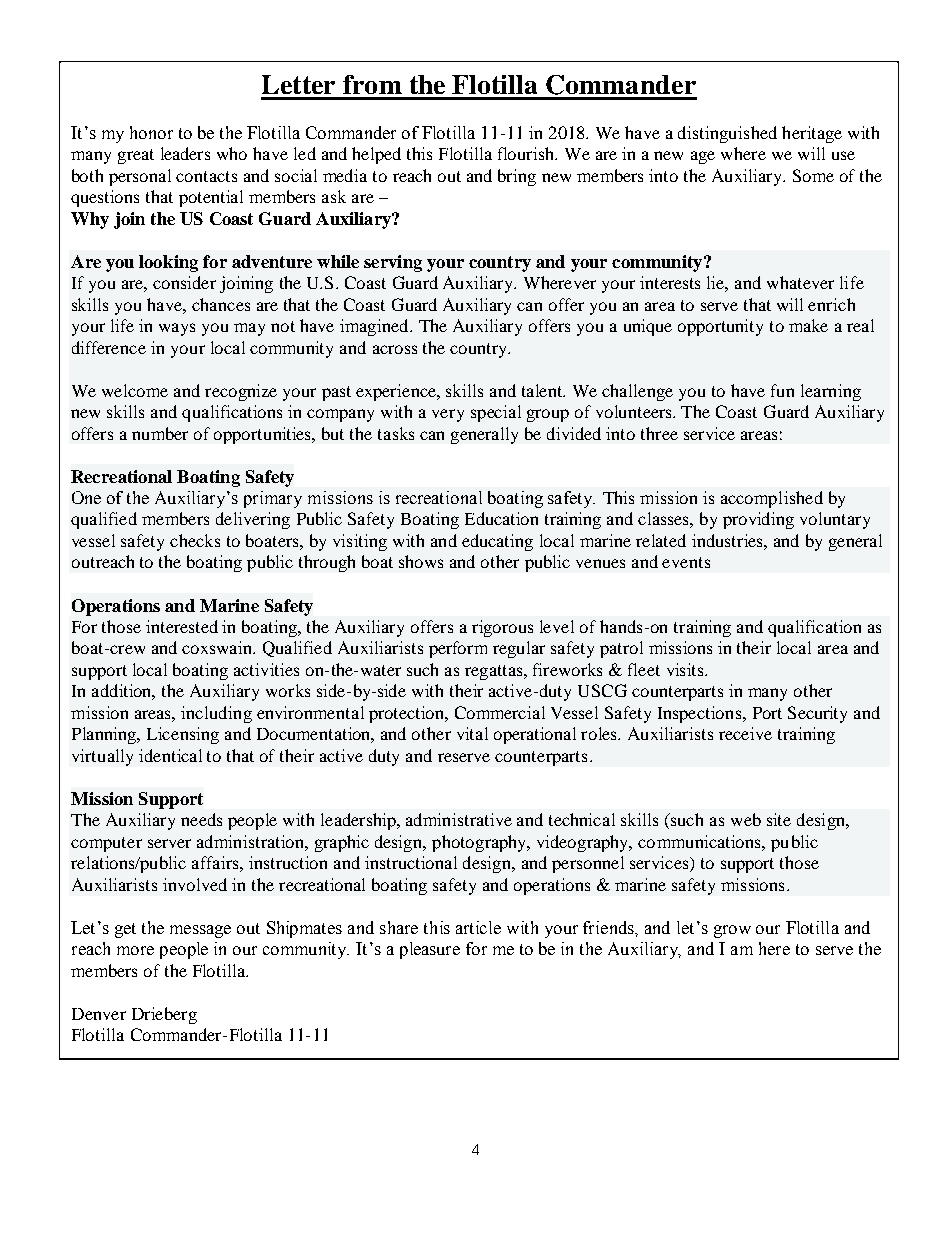 This page has width=952, height=1233. What do you see at coordinates (170, 755) in the page?
I see `identical` at bounding box center [170, 755].
